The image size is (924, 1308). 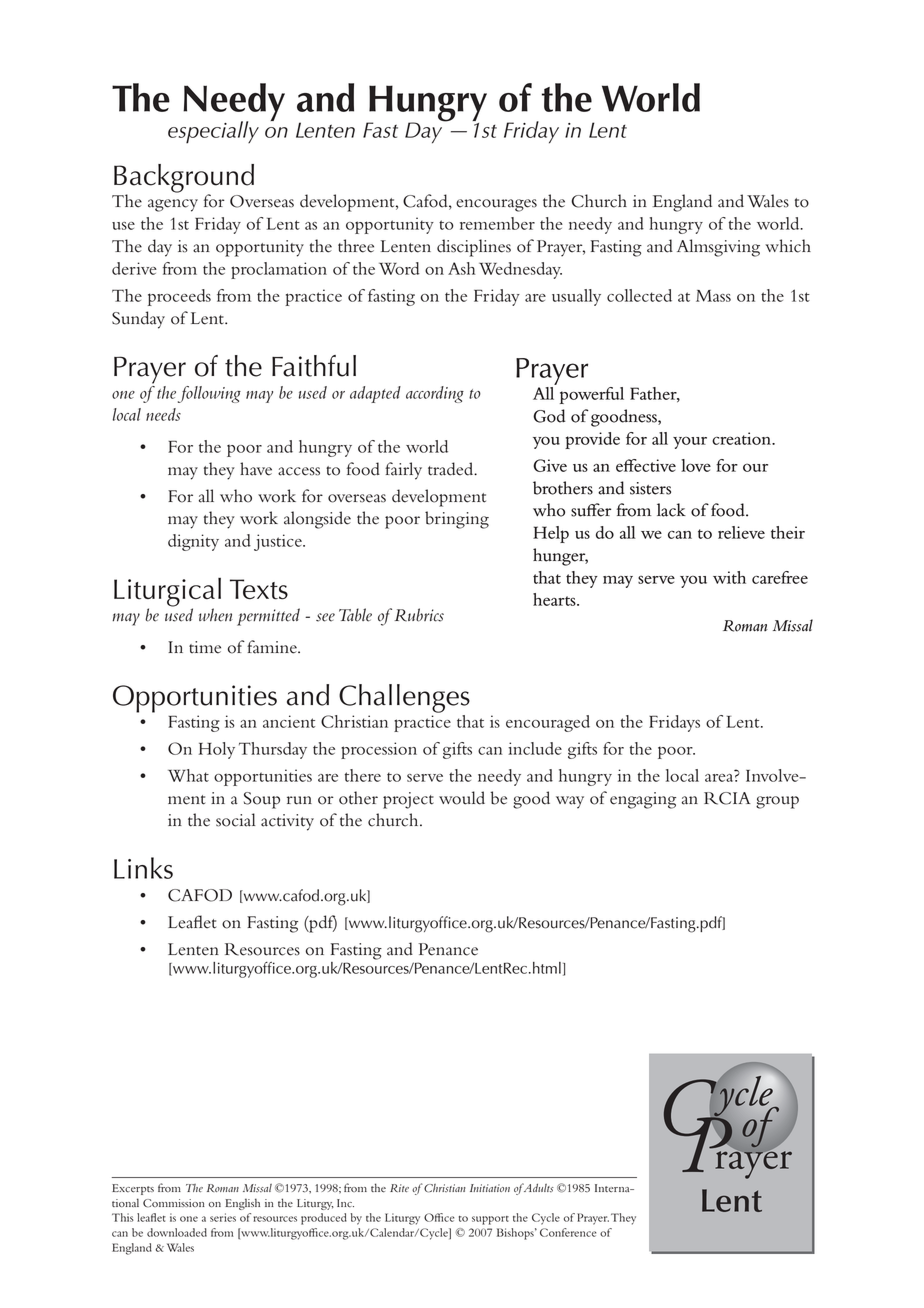 I want to click on bringing, so click(x=457, y=520).
